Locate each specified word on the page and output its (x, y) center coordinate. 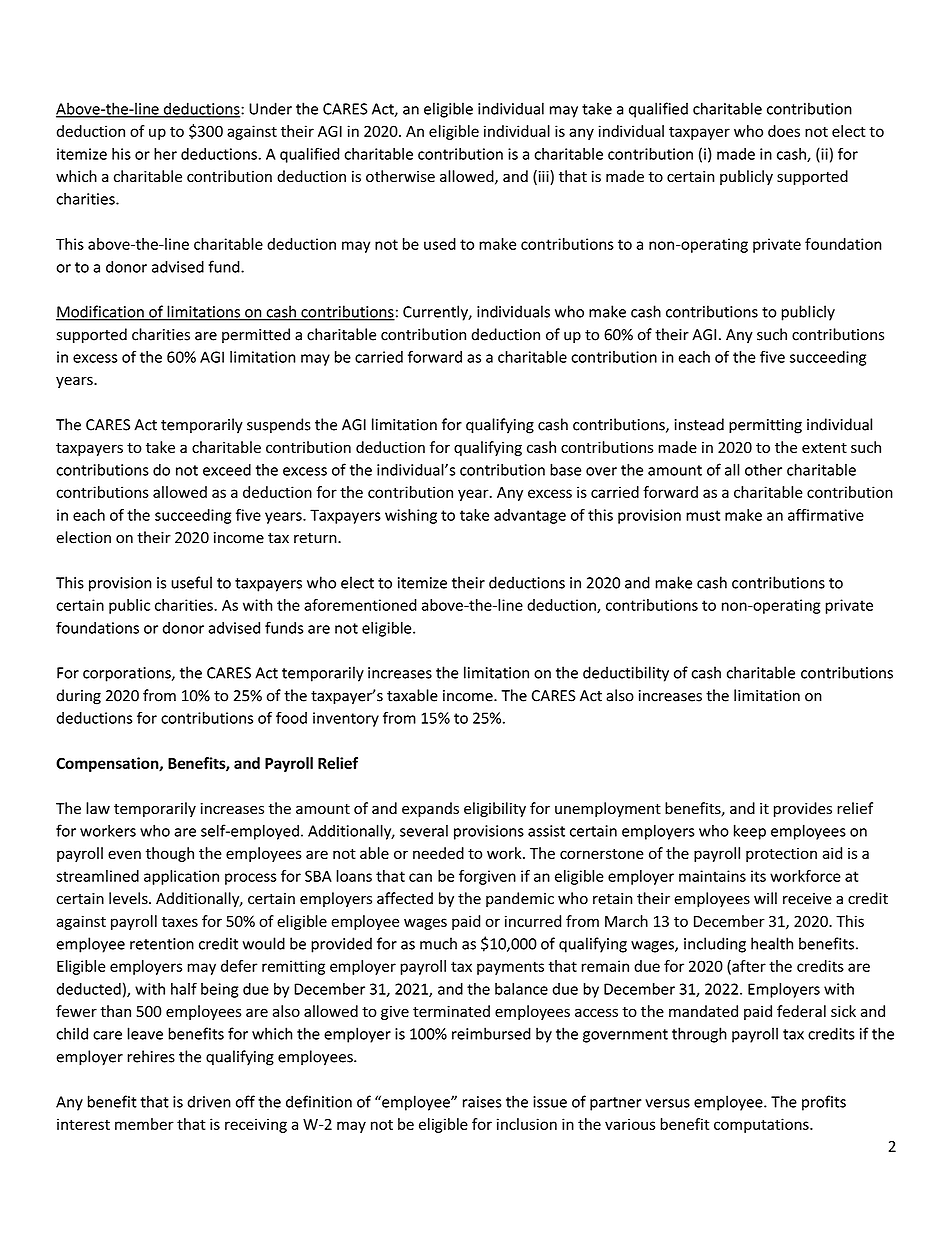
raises (482, 1102)
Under (270, 108)
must (703, 515)
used (440, 244)
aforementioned (360, 605)
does (784, 131)
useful (191, 582)
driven (209, 1101)
